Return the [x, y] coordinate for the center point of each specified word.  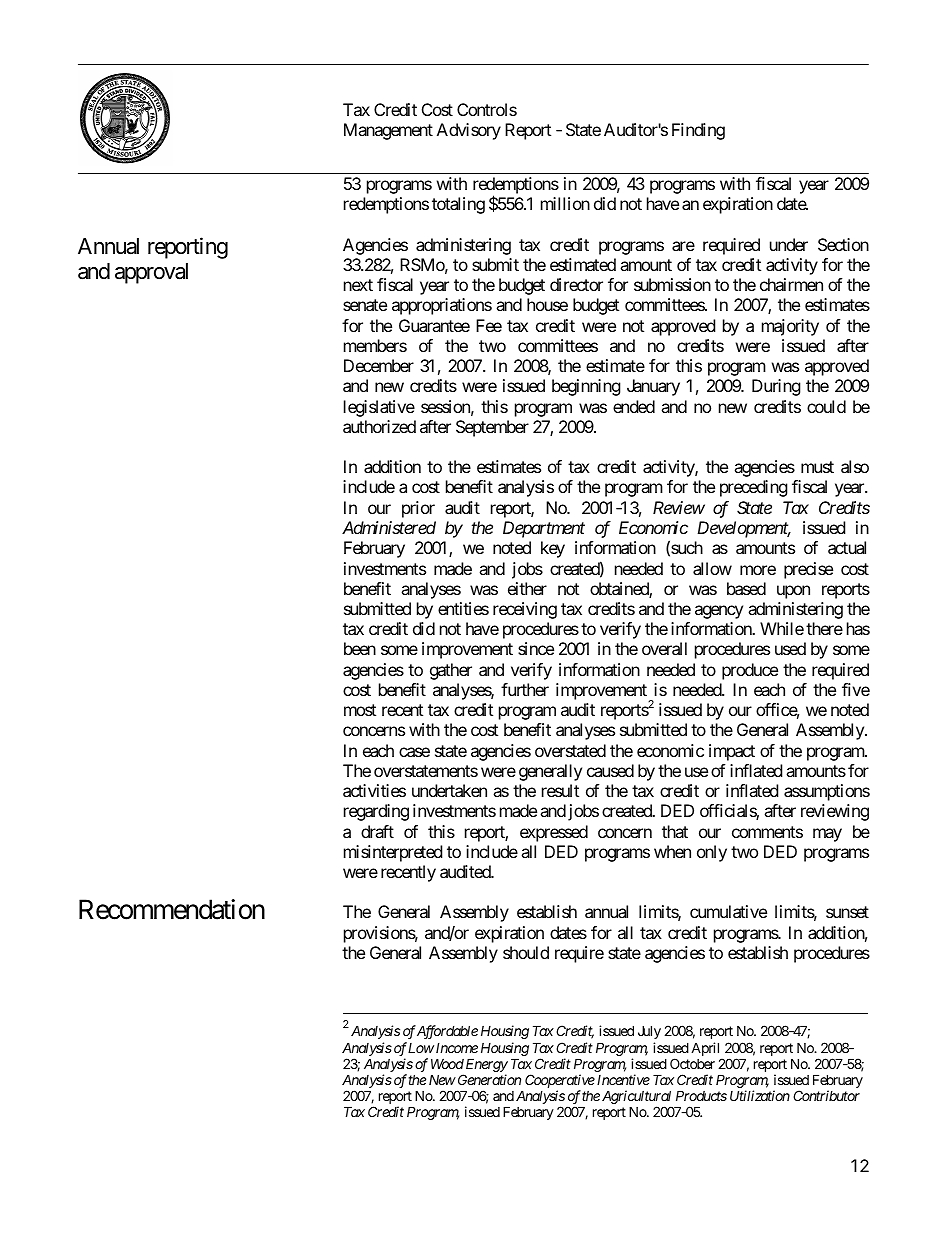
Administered [389, 527]
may [827, 835]
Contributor [826, 1095]
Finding [698, 131]
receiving [525, 610]
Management [388, 131]
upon [793, 592]
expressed [554, 833]
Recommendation [172, 909]
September [492, 428]
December [379, 365]
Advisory [469, 131]
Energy [487, 1066]
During [776, 387]
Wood [447, 1063]
